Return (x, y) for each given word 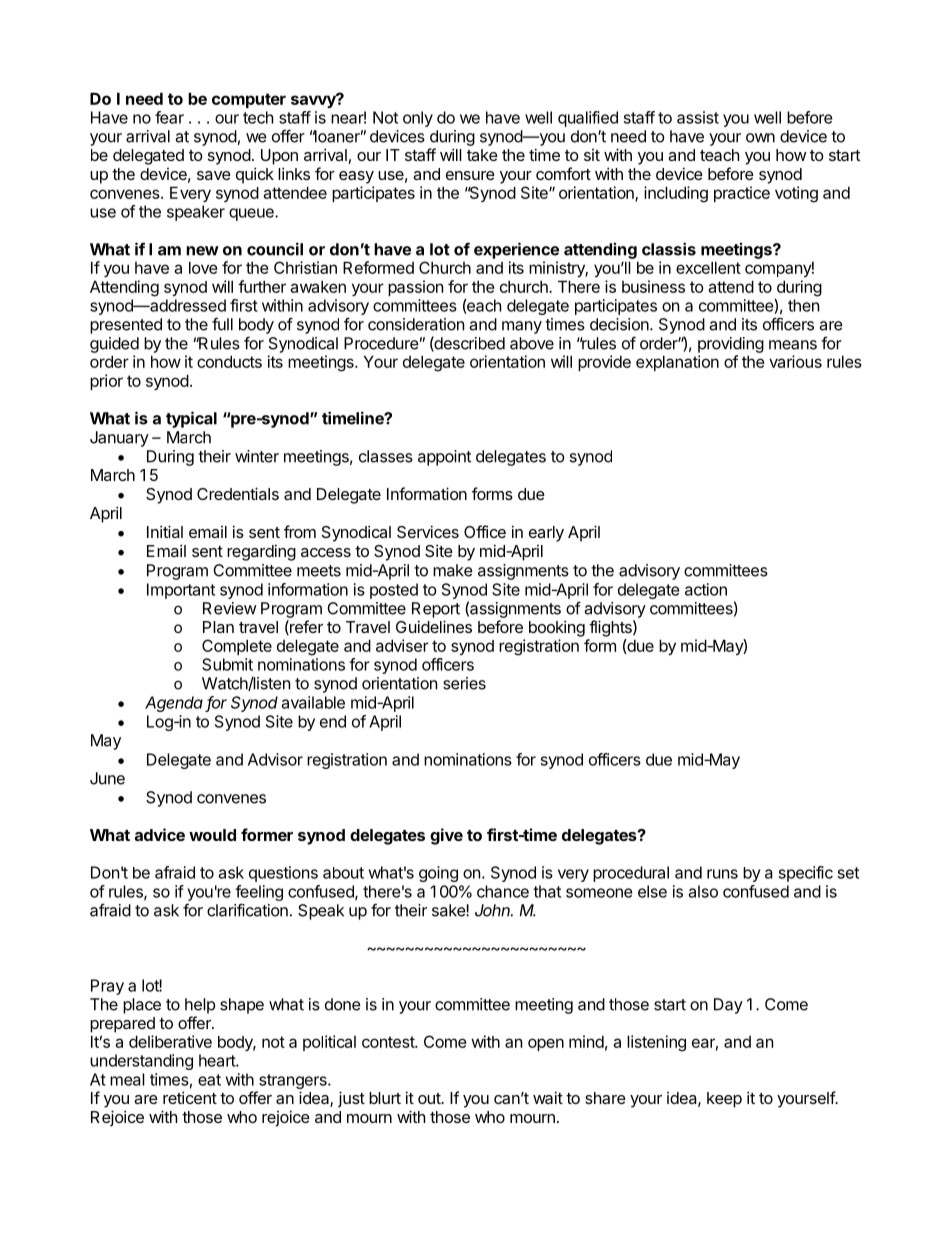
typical (191, 419)
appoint (444, 458)
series (464, 683)
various (795, 361)
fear (169, 117)
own (760, 138)
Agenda (174, 704)
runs (722, 874)
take (482, 155)
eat (209, 1080)
